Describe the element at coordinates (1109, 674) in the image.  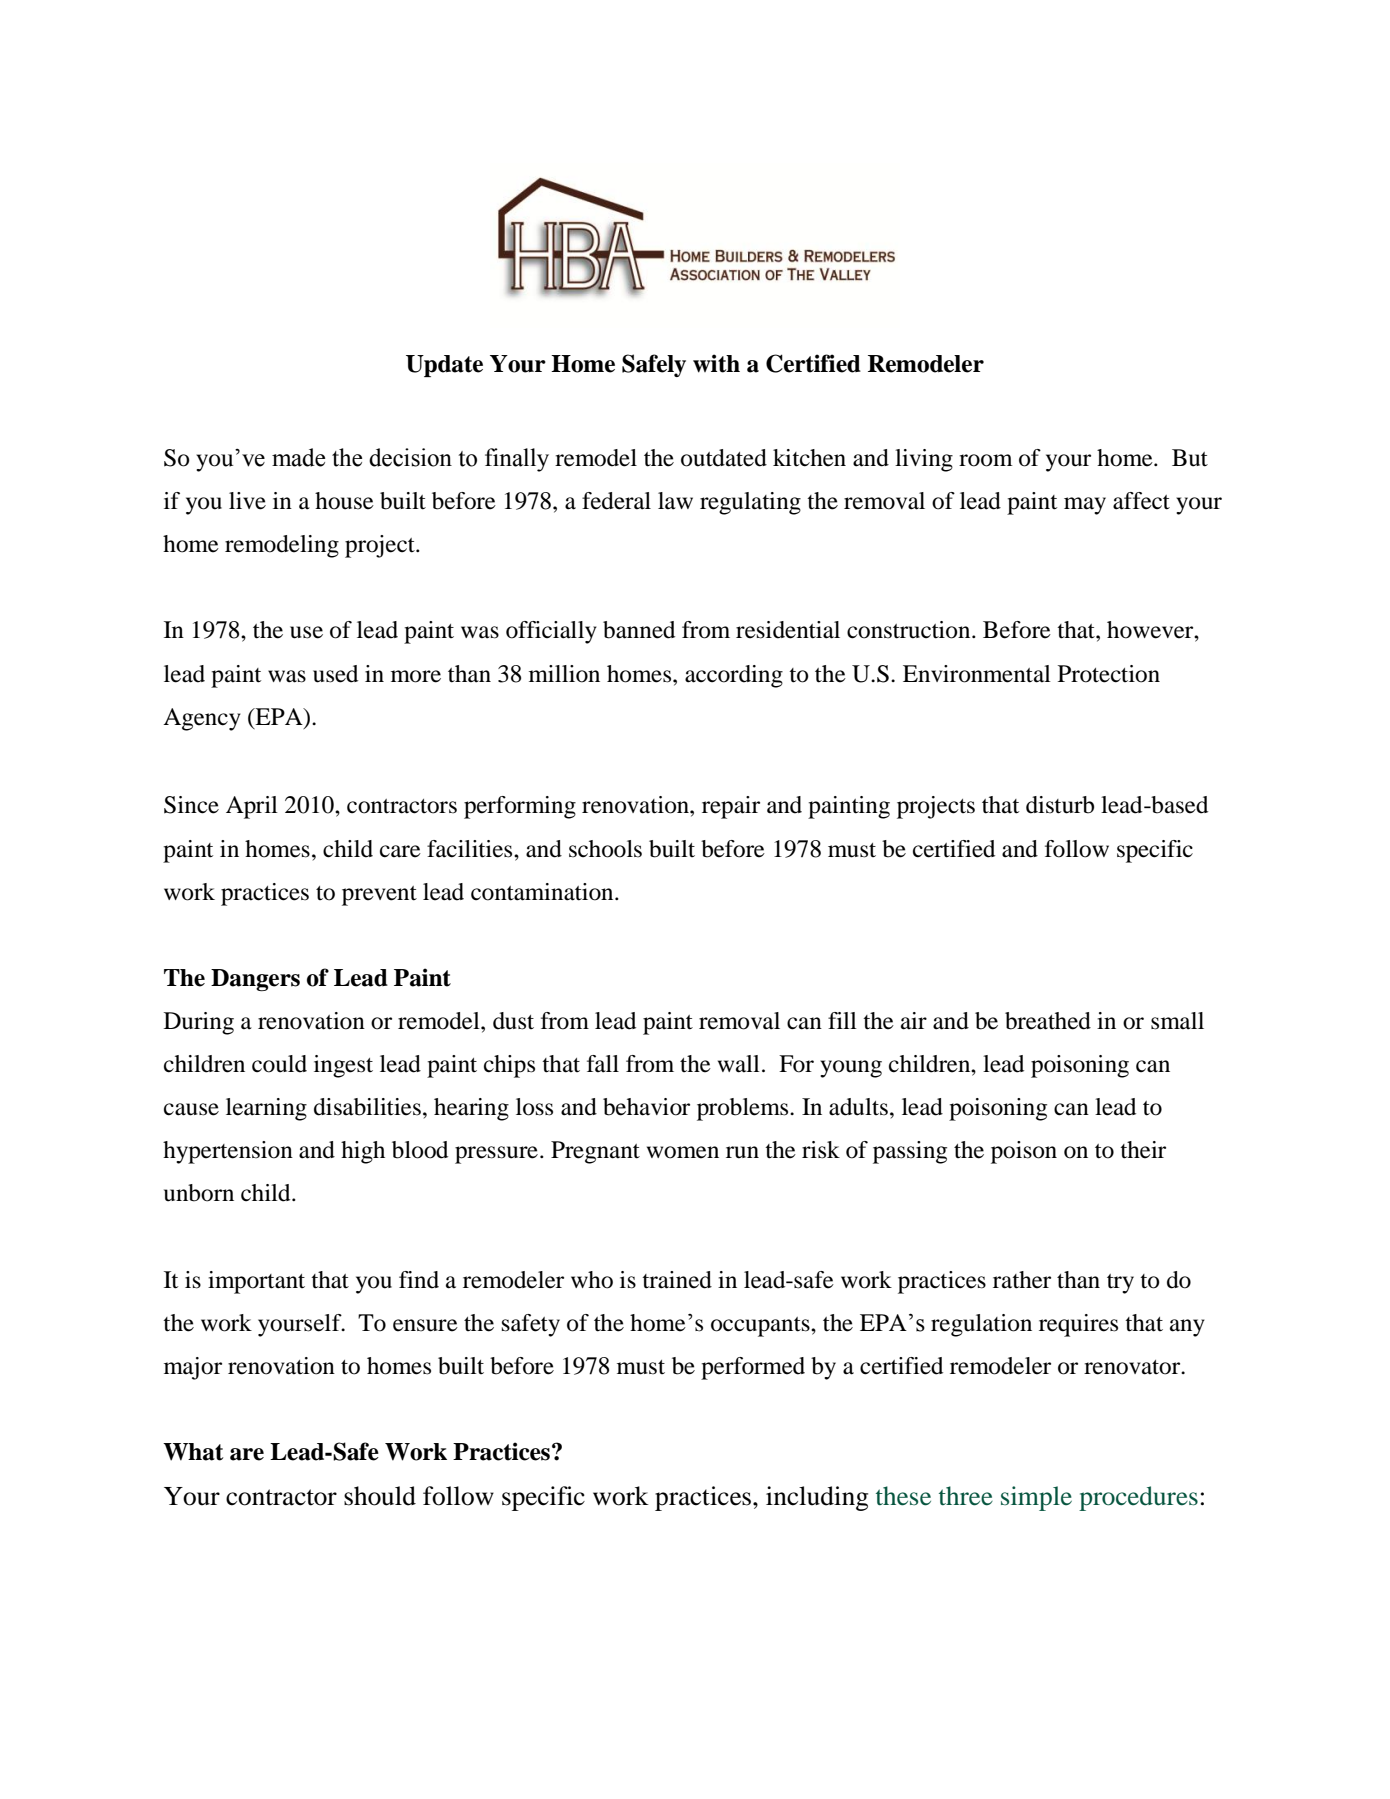
I see `Protection` at that location.
